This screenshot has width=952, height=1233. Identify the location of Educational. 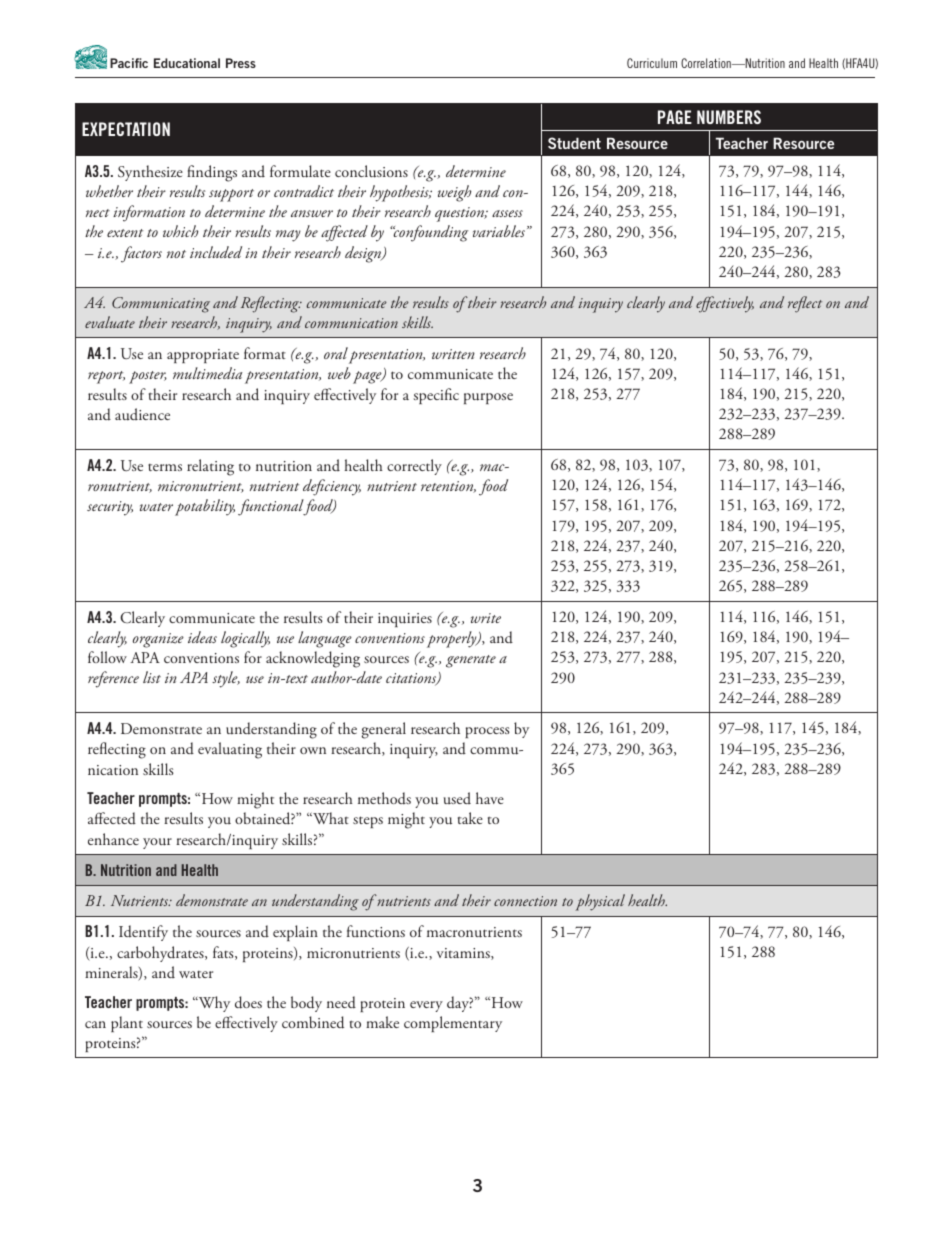
(187, 63).
